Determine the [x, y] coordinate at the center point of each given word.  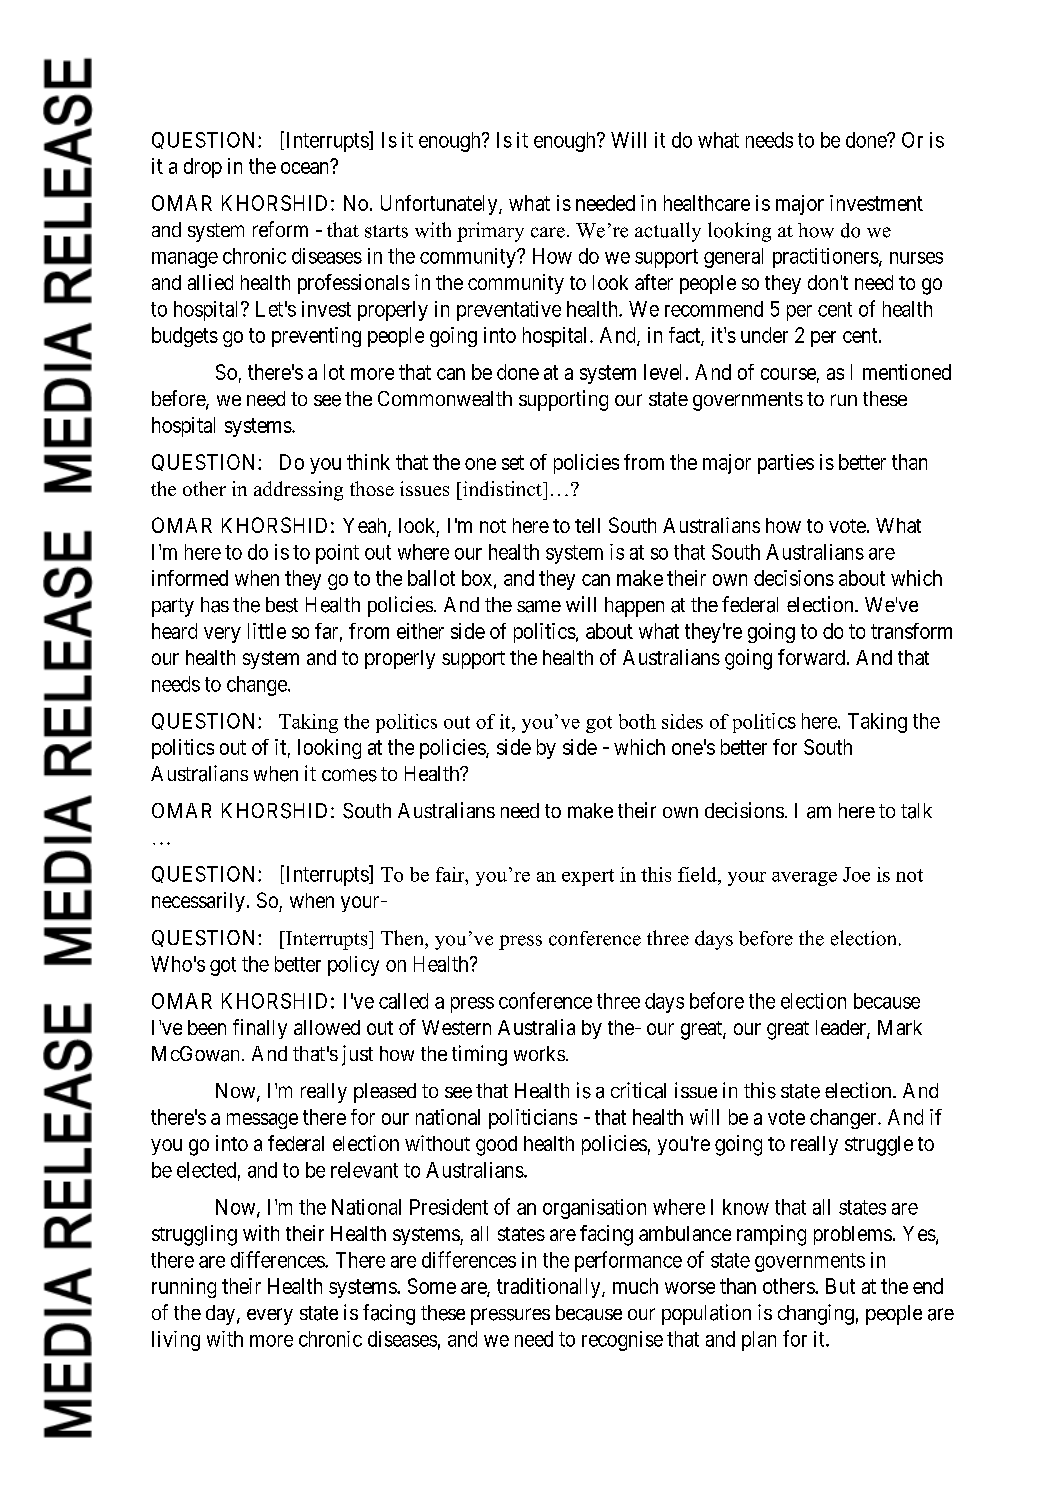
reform [280, 229]
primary [490, 232]
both [637, 721]
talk [916, 811]
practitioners [826, 258]
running [184, 1288]
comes [349, 775]
